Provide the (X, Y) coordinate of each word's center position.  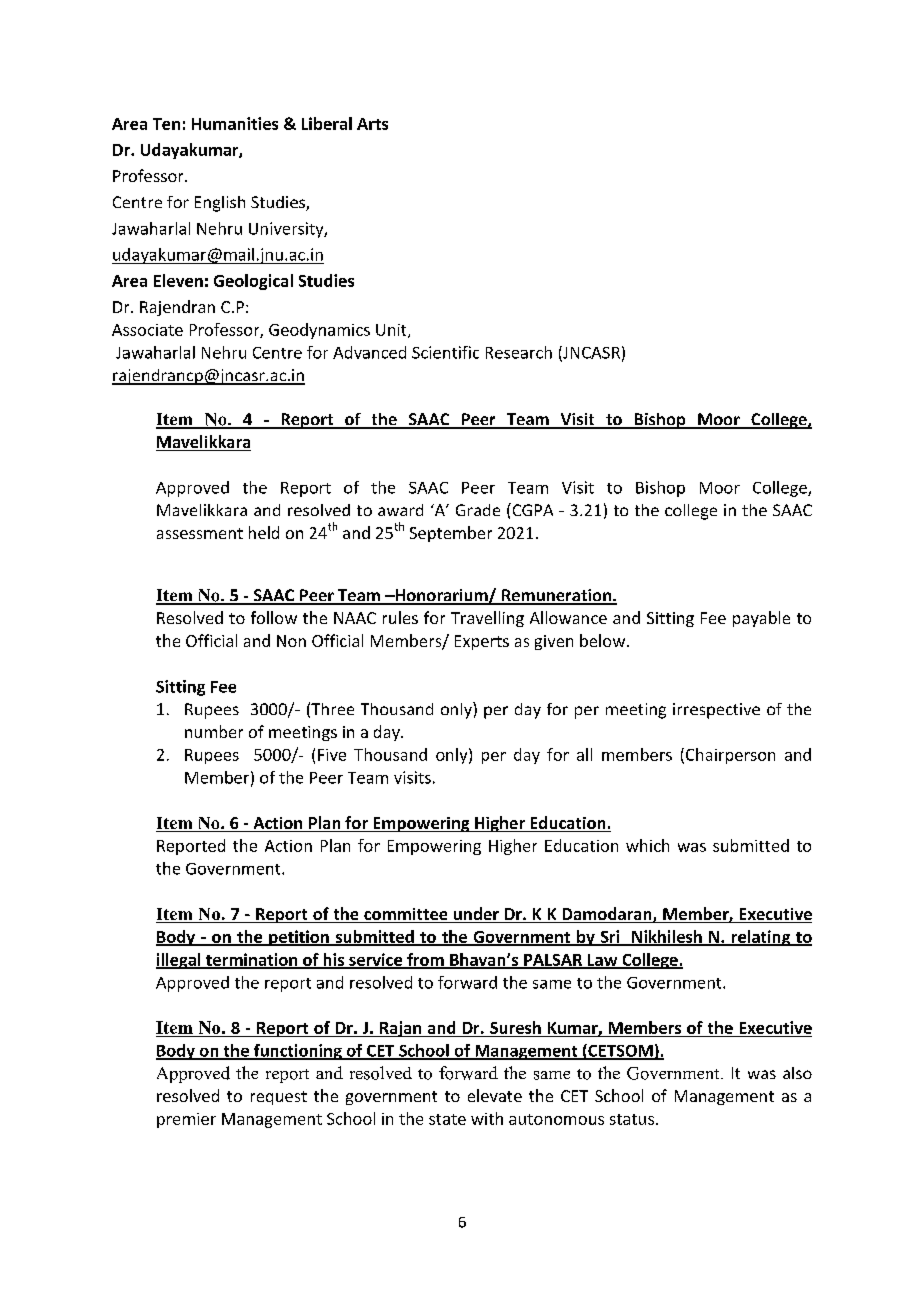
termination (252, 960)
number (214, 731)
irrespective (716, 711)
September (451, 534)
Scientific (445, 352)
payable (761, 619)
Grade (478, 510)
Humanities (235, 123)
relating (761, 938)
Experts (482, 642)
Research (519, 352)
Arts (372, 124)
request (279, 1098)
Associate (147, 330)
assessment (200, 533)
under (476, 915)
